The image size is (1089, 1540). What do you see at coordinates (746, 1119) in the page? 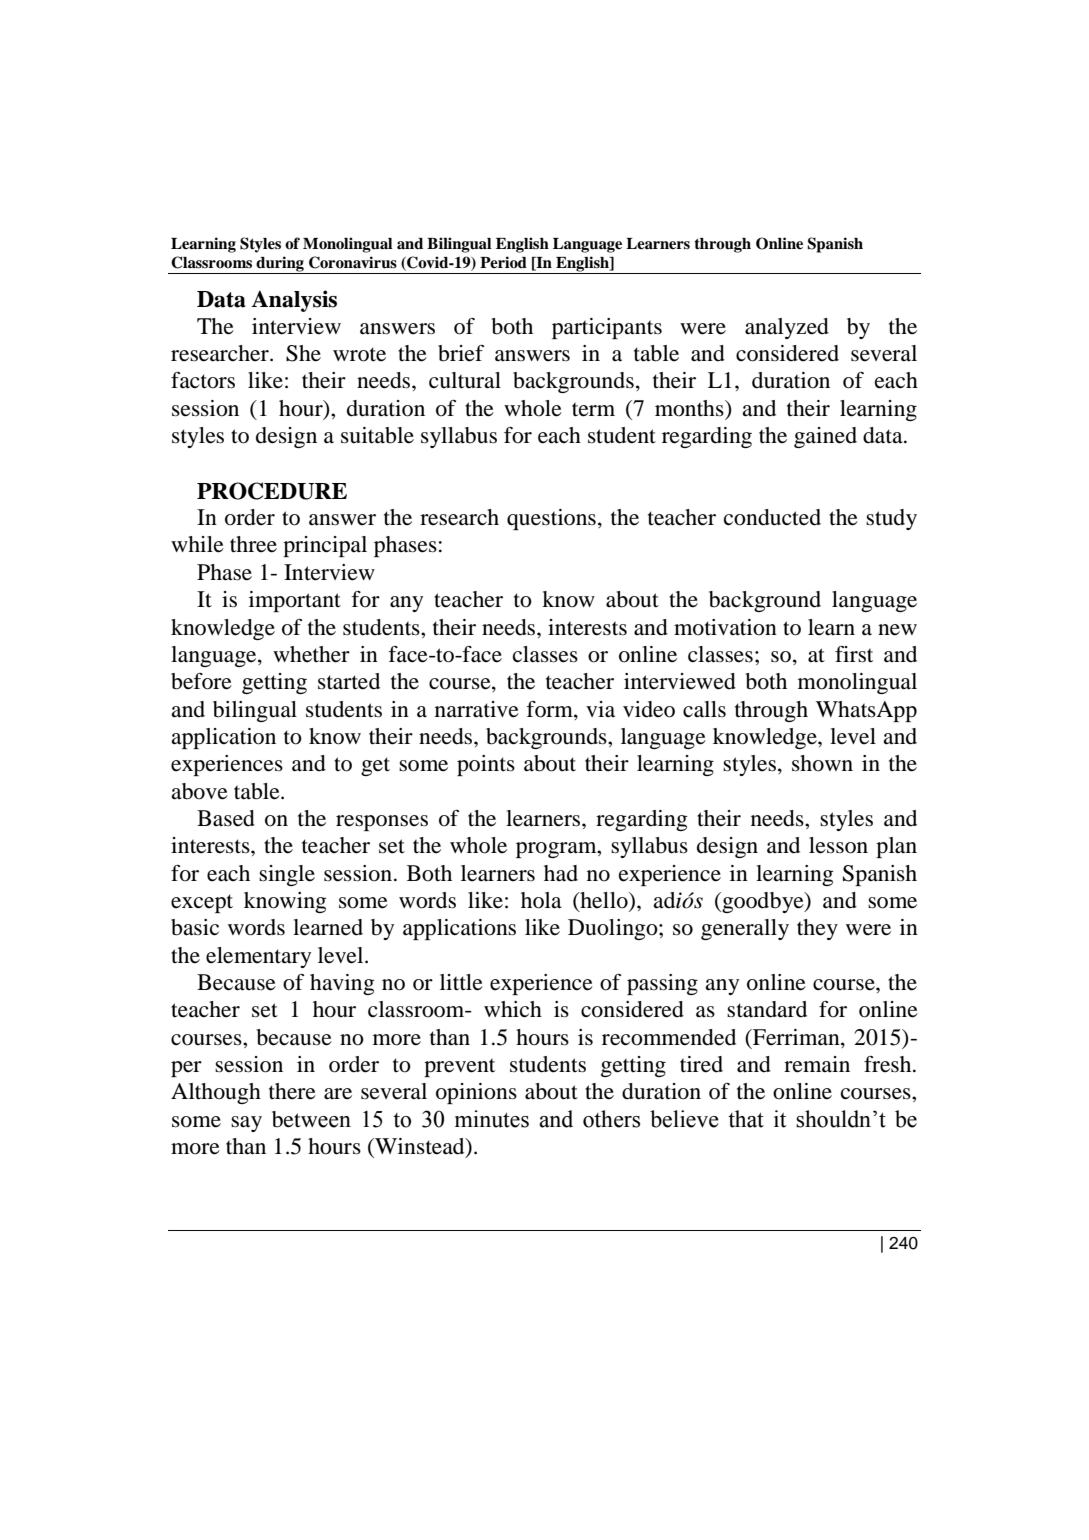
I see `that` at bounding box center [746, 1119].
